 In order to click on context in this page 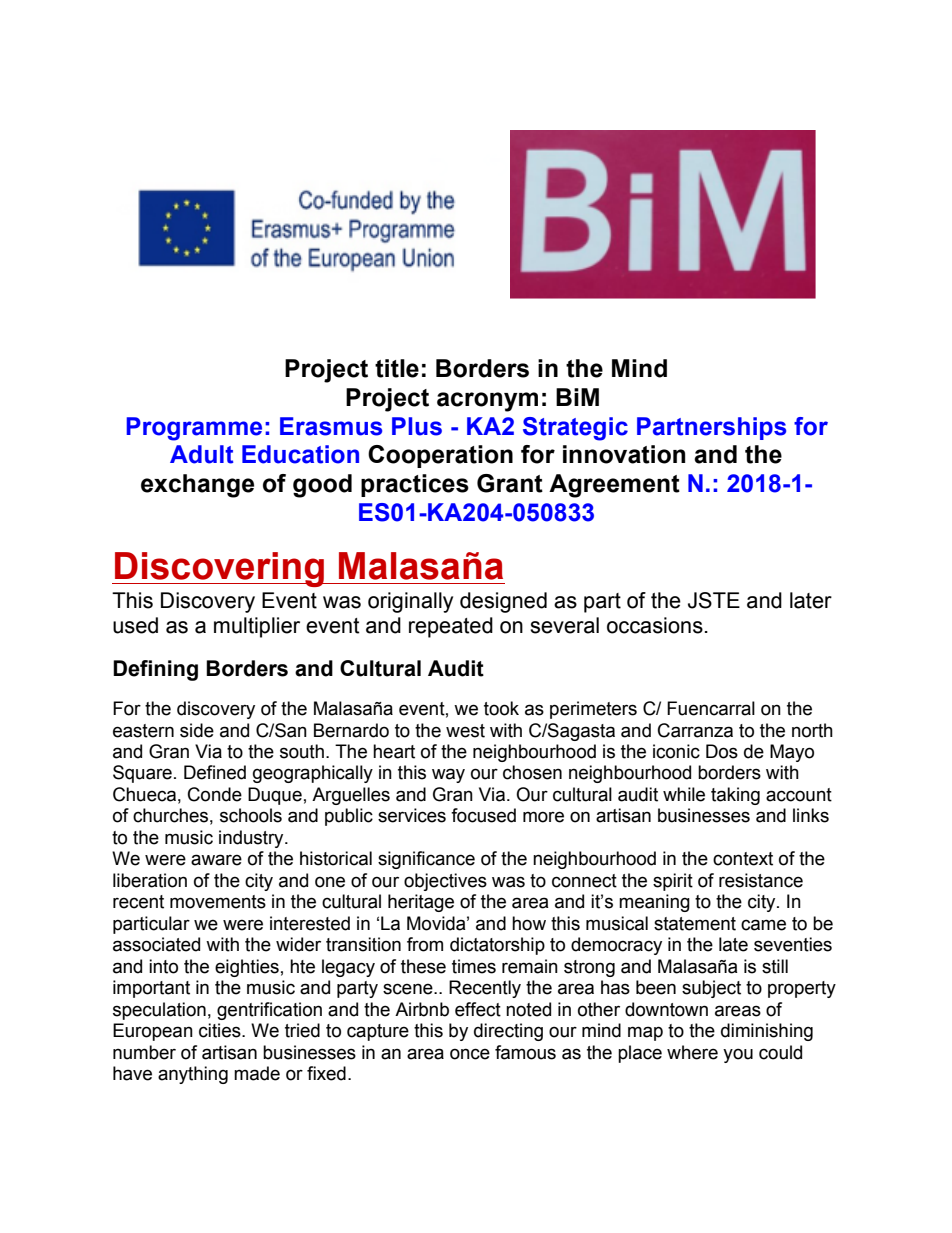, I will do `click(743, 859)`.
